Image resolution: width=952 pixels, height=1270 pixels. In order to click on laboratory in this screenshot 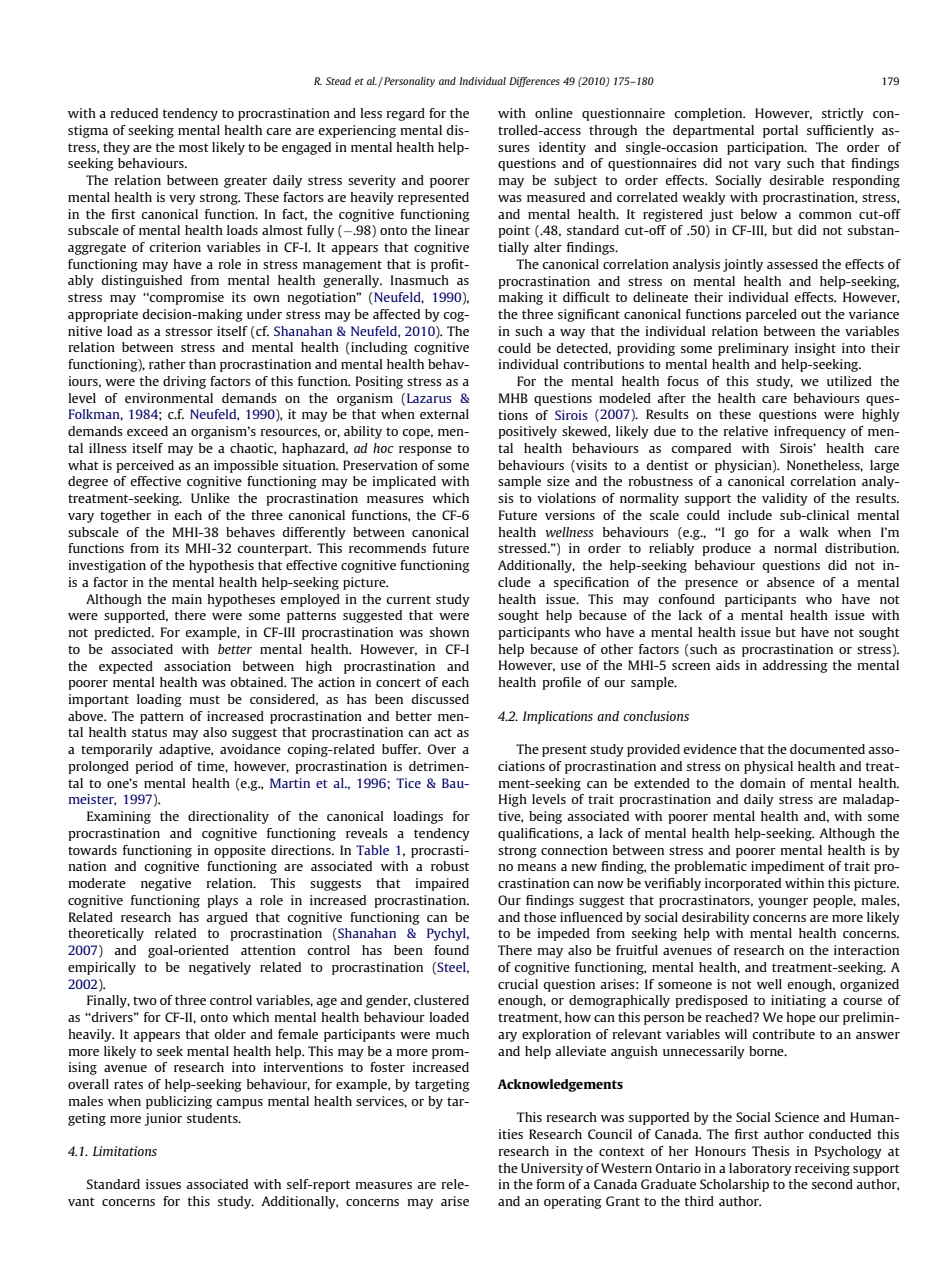, I will do `click(760, 1169)`.
